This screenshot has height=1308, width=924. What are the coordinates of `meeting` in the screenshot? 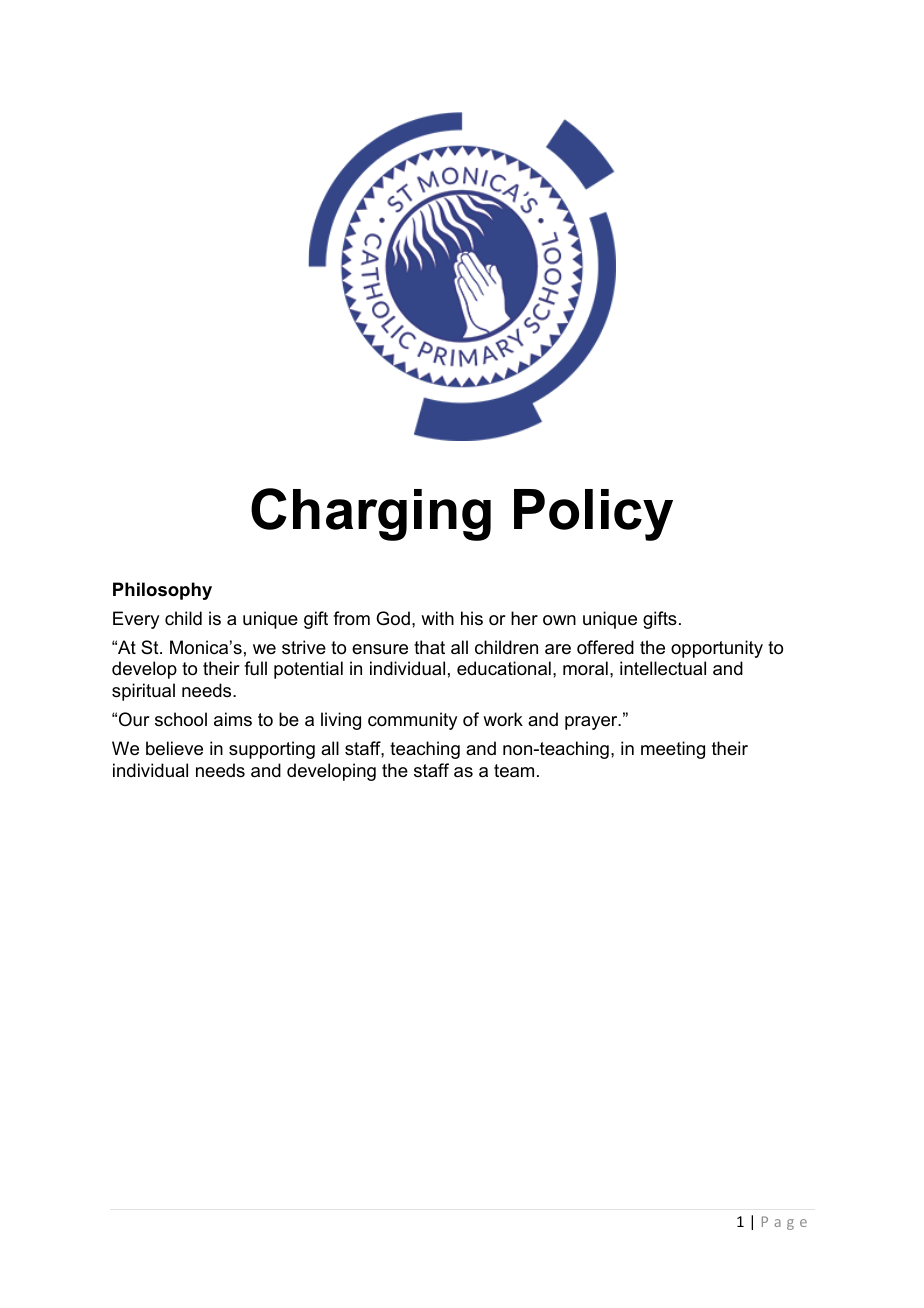 It's located at (673, 750).
